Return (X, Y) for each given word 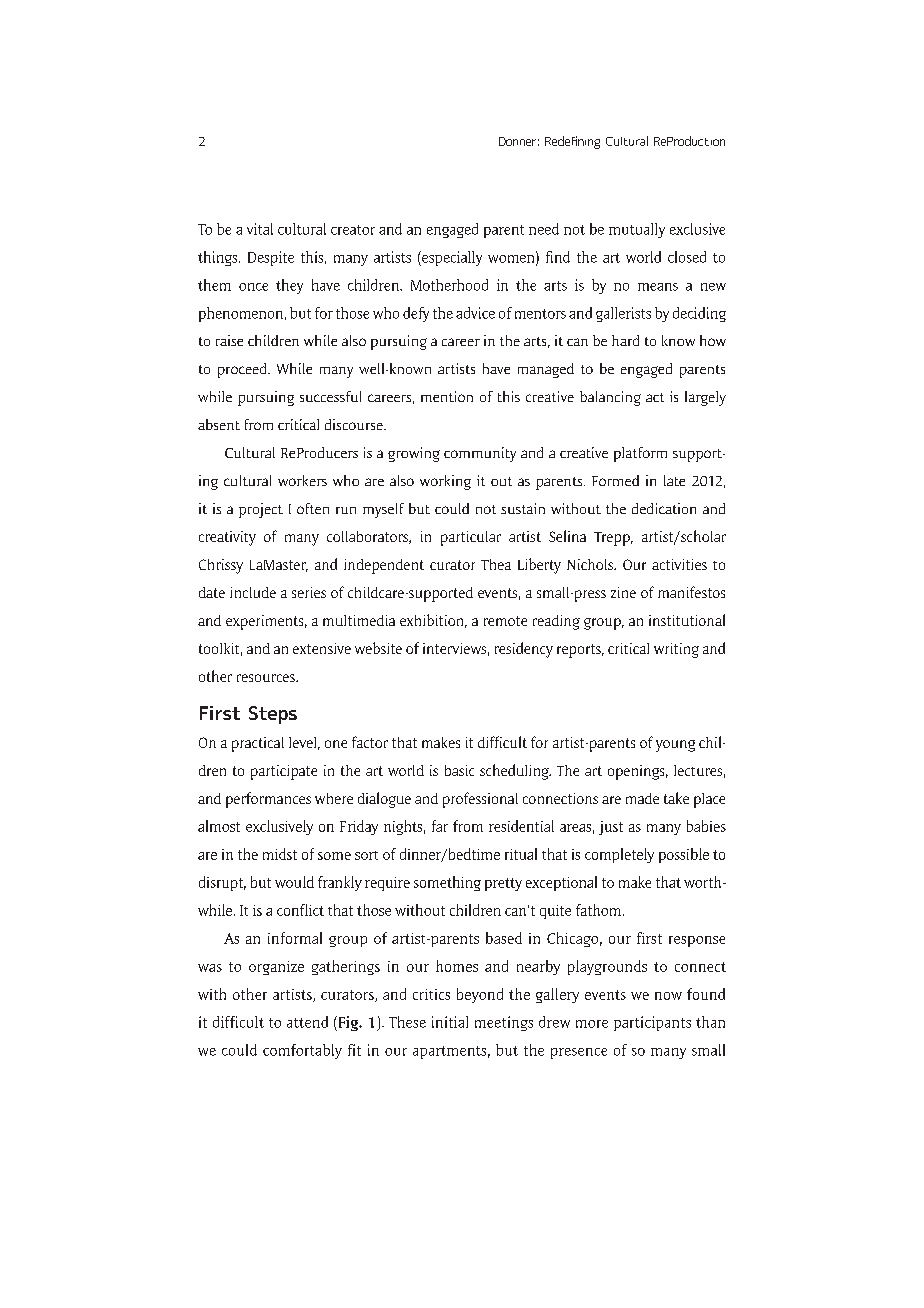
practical (258, 744)
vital (260, 229)
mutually (637, 230)
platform (640, 454)
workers (302, 480)
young (675, 746)
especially (451, 258)
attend (307, 1022)
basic (459, 770)
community (480, 454)
